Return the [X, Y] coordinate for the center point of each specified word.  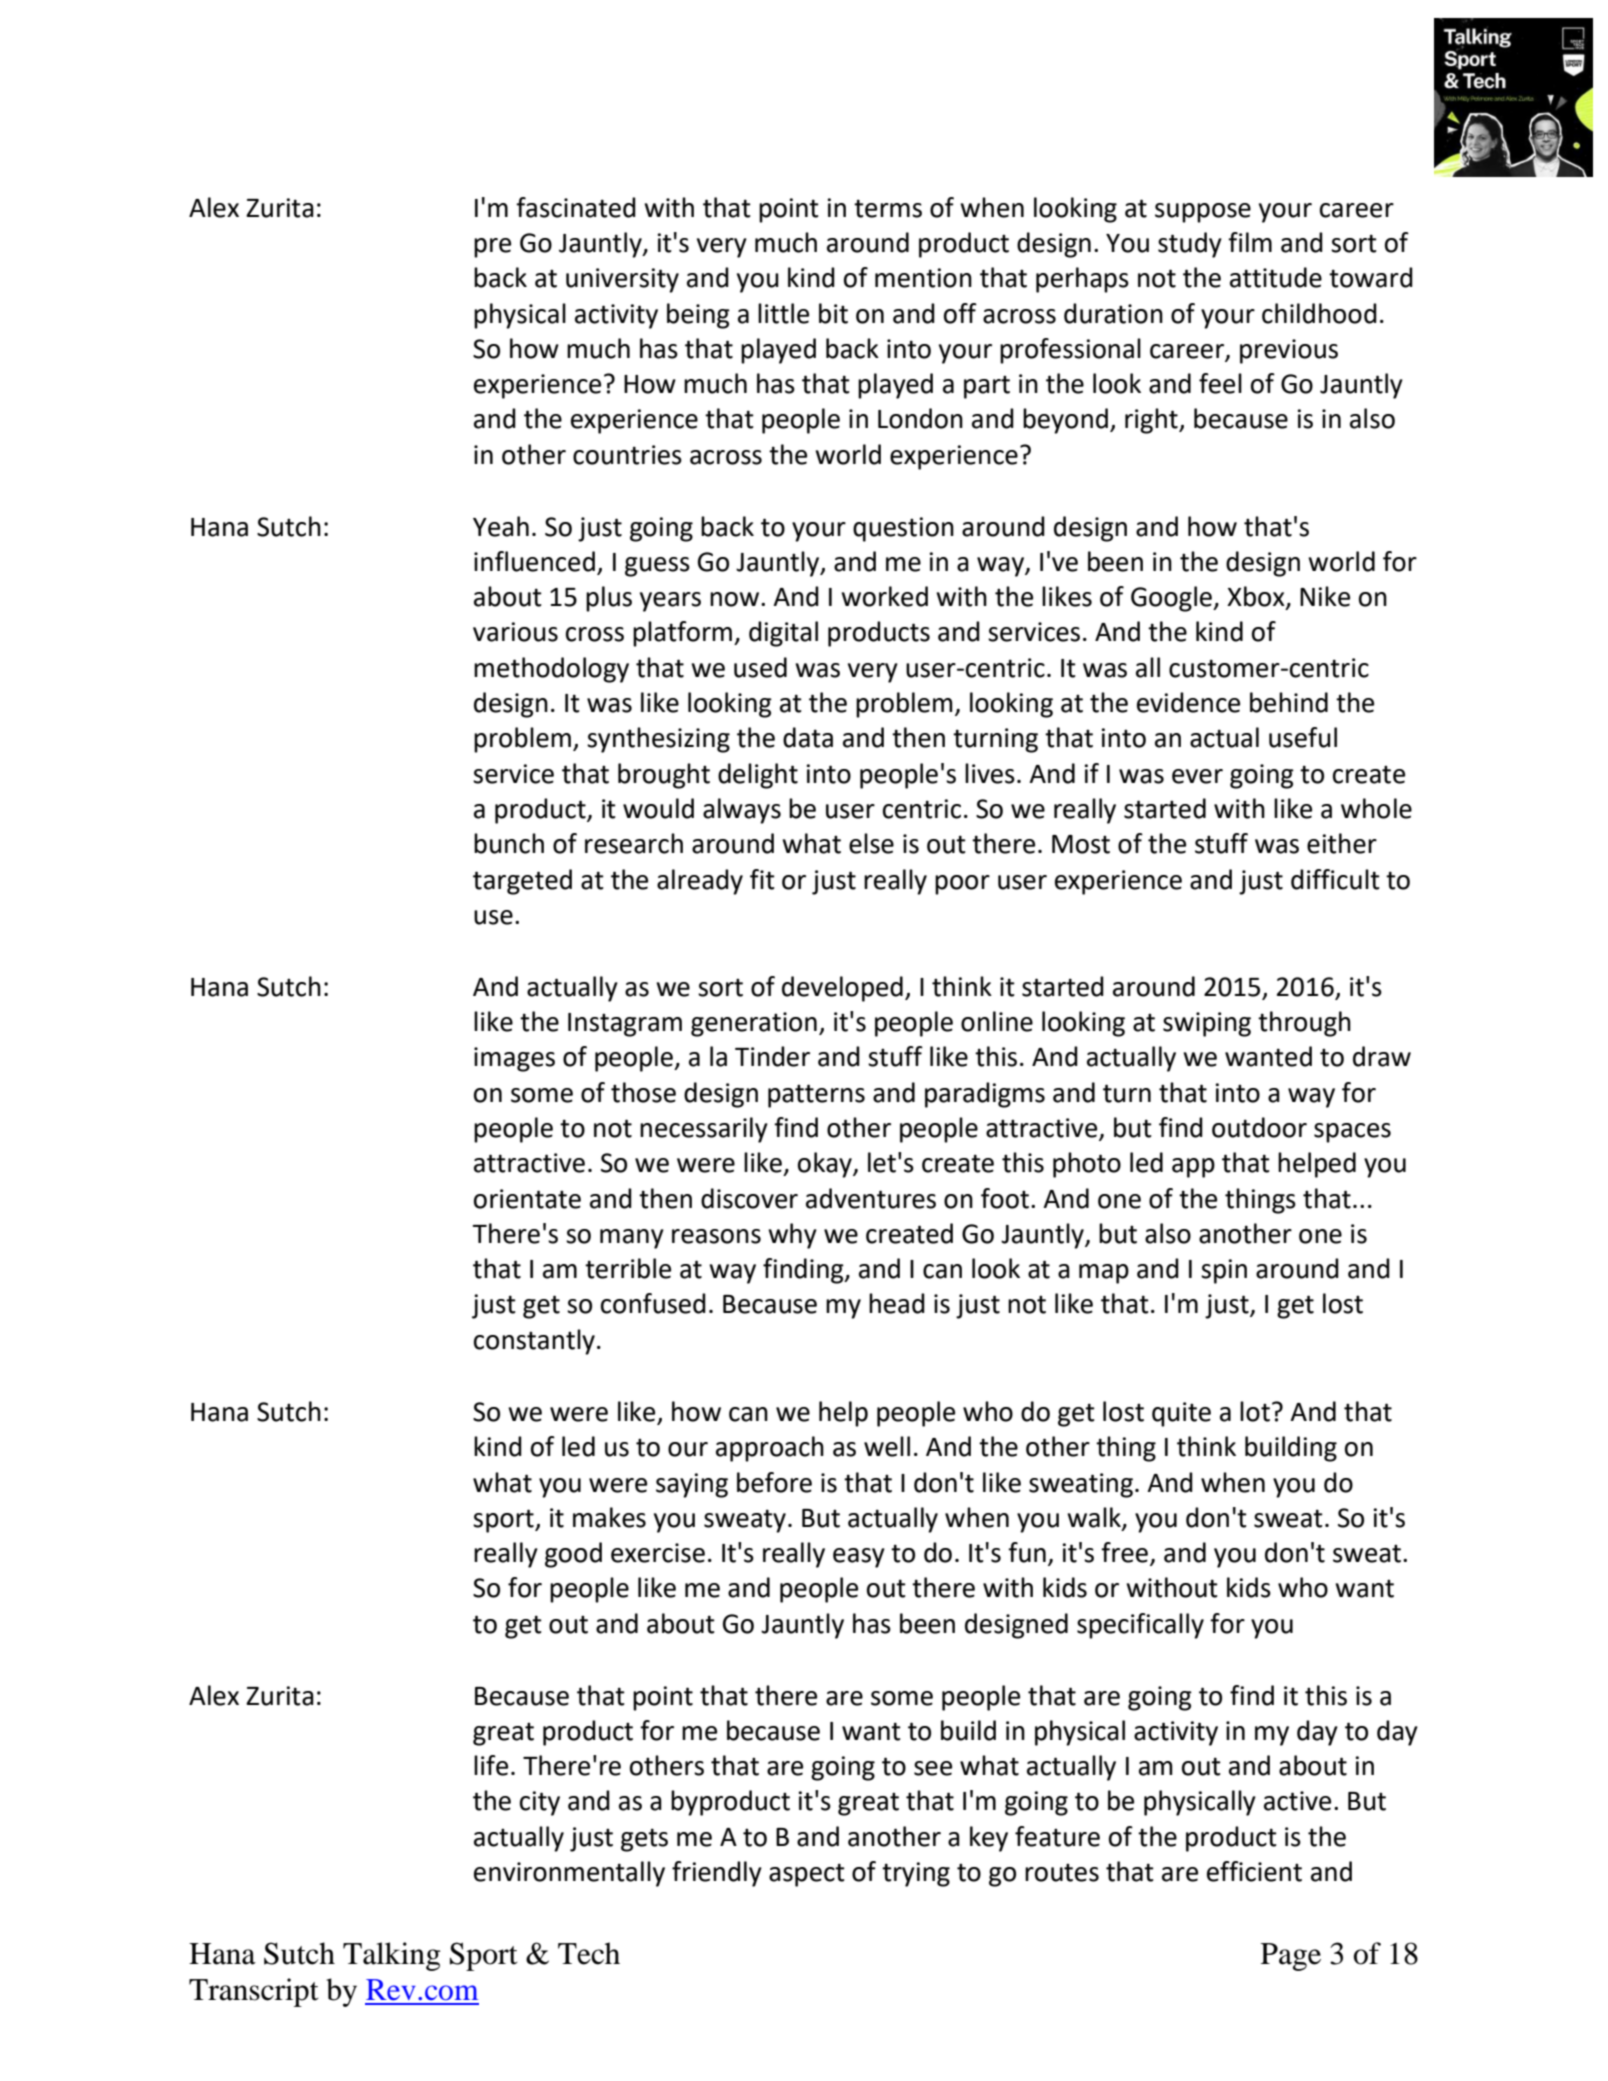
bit [833, 313]
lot [1255, 1411]
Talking [392, 1956]
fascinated [576, 207]
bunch [509, 843]
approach [770, 1449]
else [871, 843]
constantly [534, 1342]
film [1250, 242]
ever [1197, 776]
